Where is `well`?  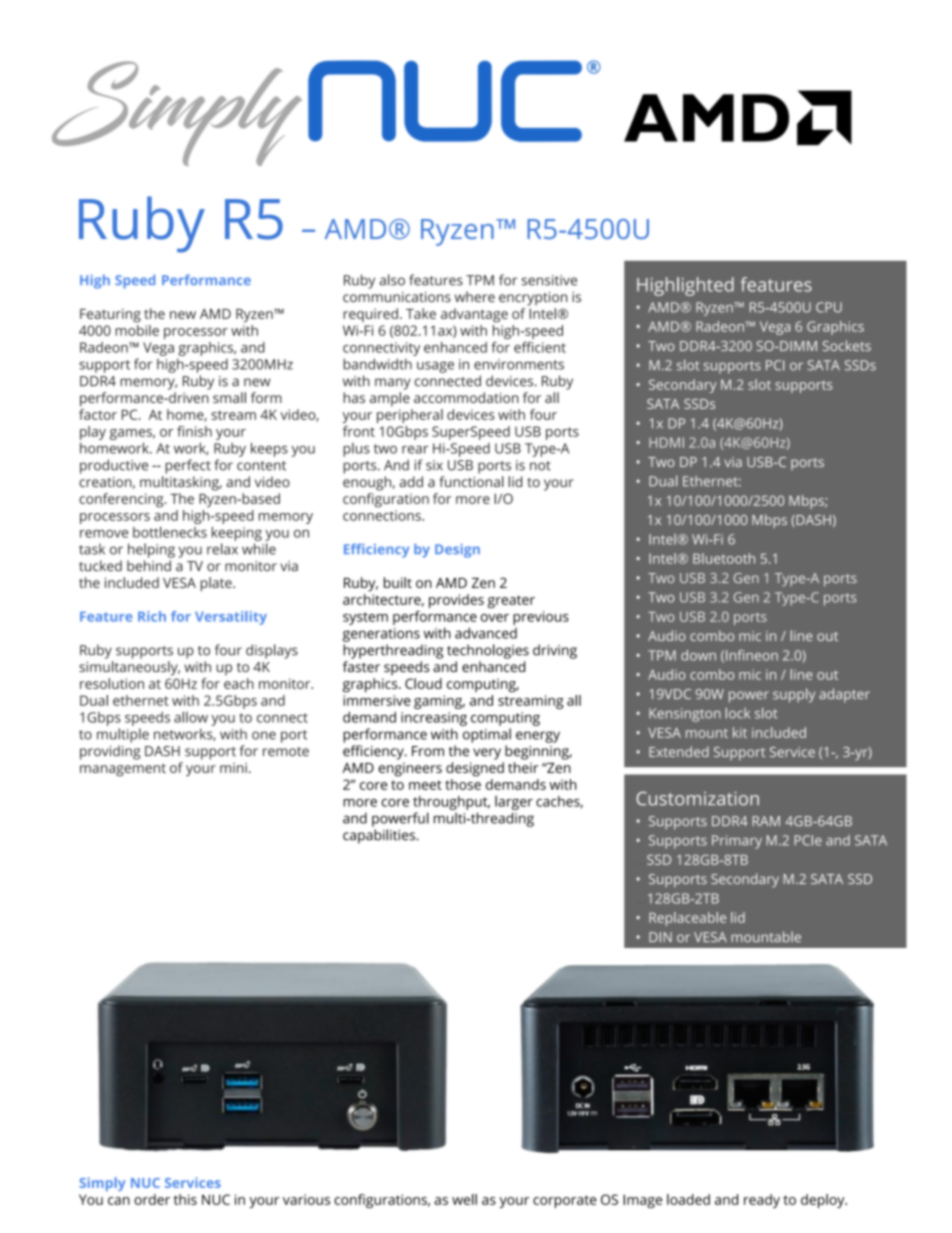 well is located at coordinates (464, 1199).
